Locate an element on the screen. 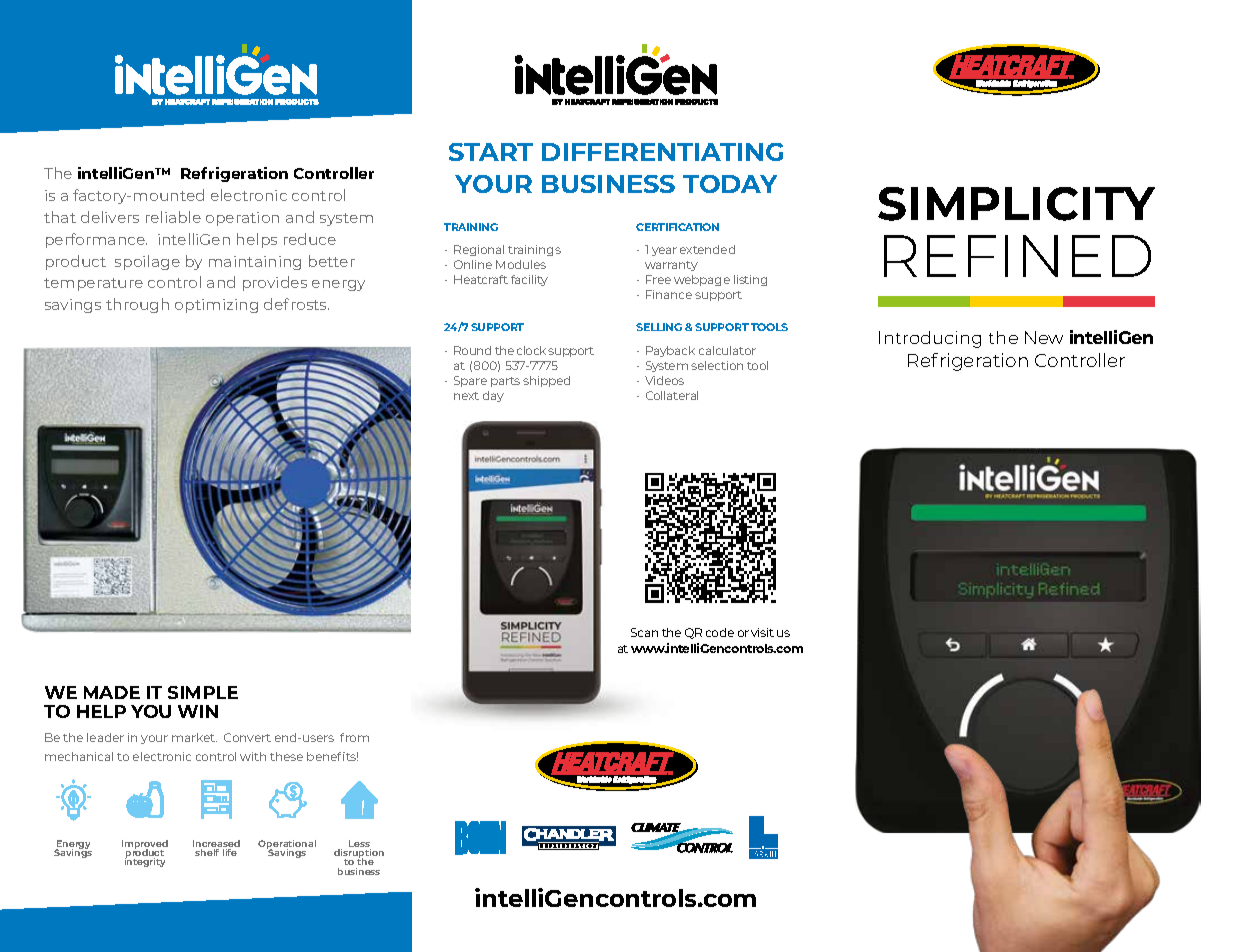  START is located at coordinates (491, 152).
